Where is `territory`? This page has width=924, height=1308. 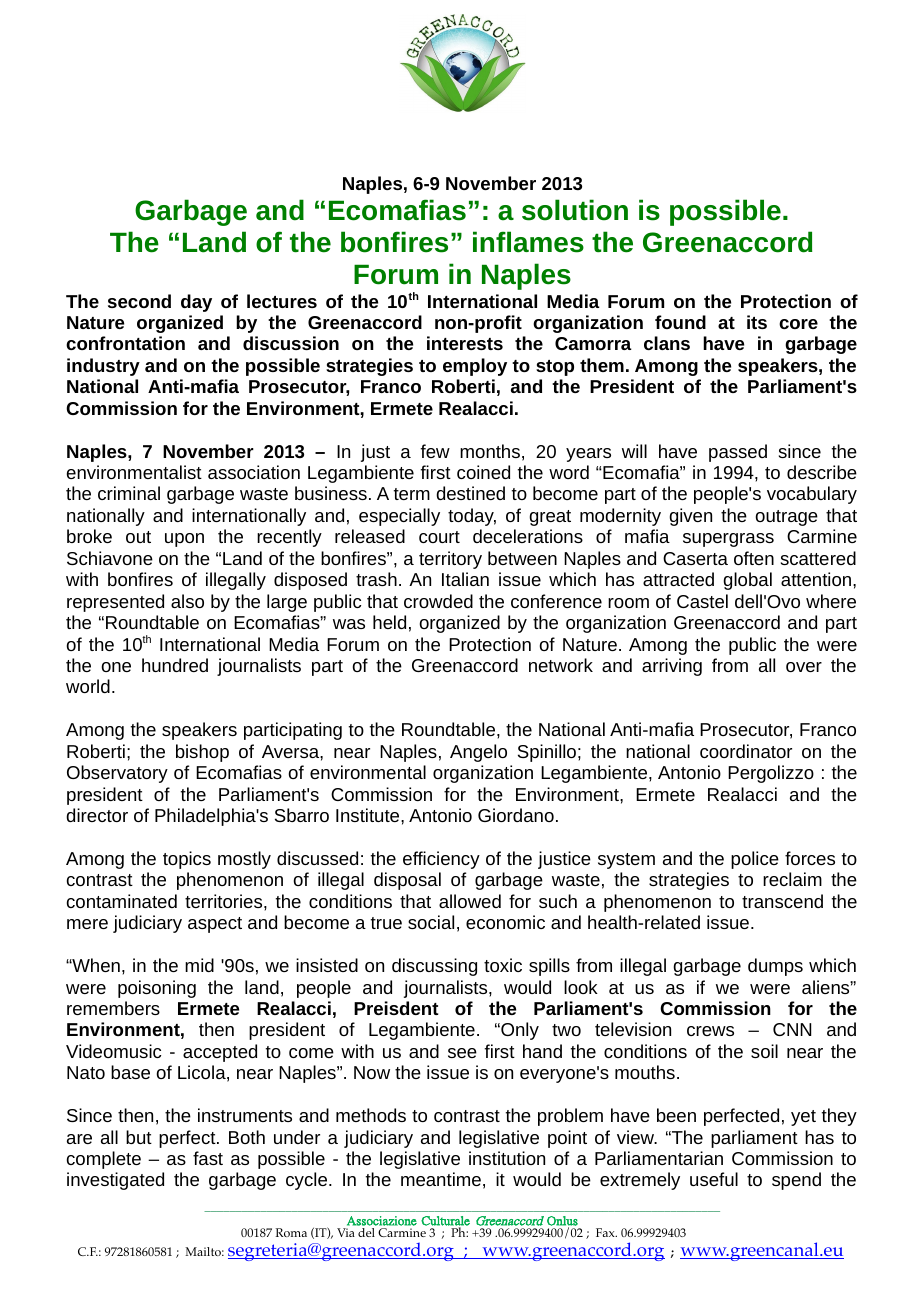
territory is located at coordinates (450, 560).
